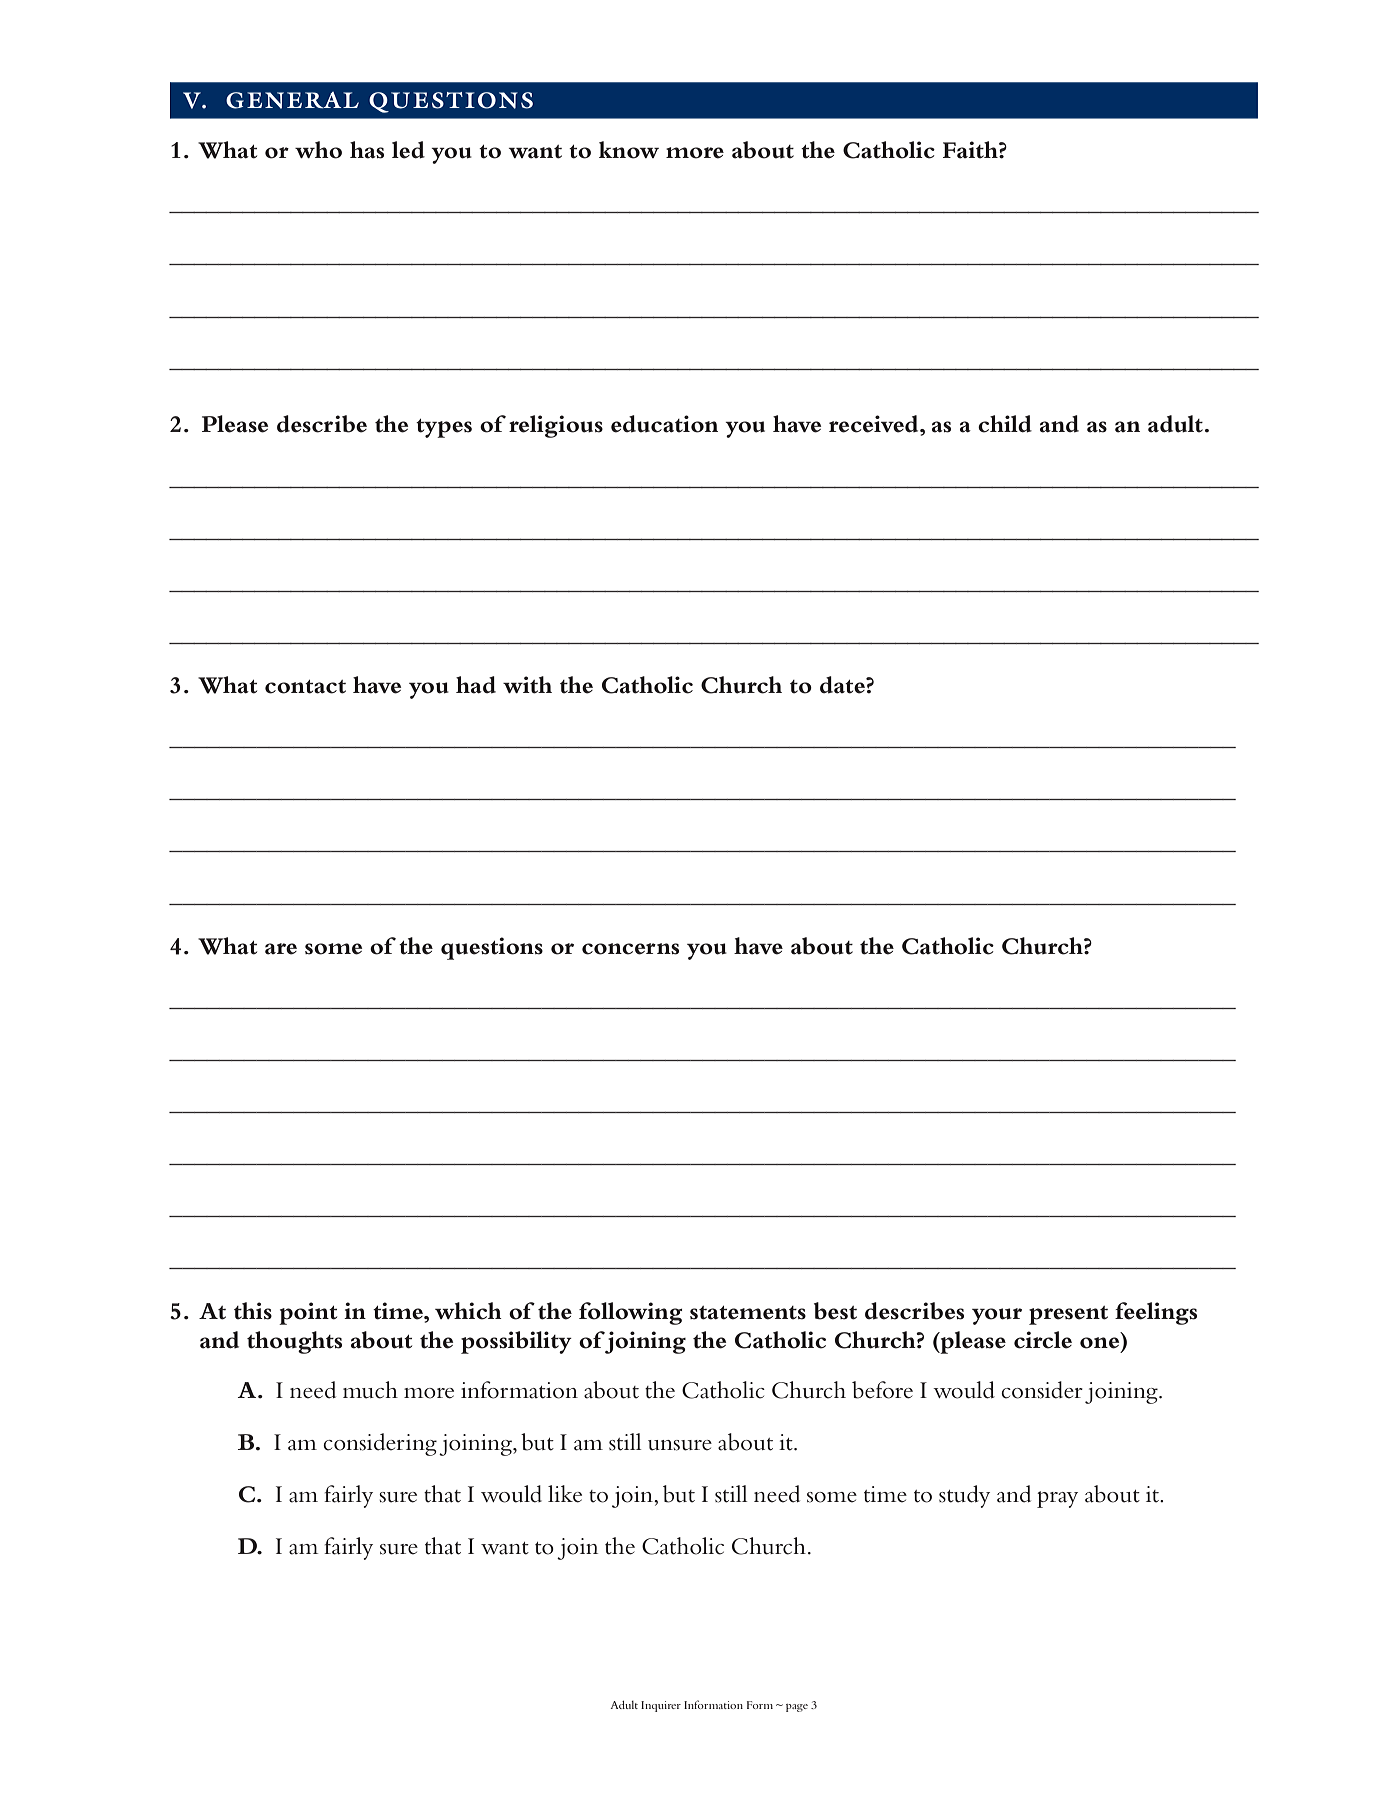 This page has width=1387, height=1795. I want to click on date, so click(843, 685).
